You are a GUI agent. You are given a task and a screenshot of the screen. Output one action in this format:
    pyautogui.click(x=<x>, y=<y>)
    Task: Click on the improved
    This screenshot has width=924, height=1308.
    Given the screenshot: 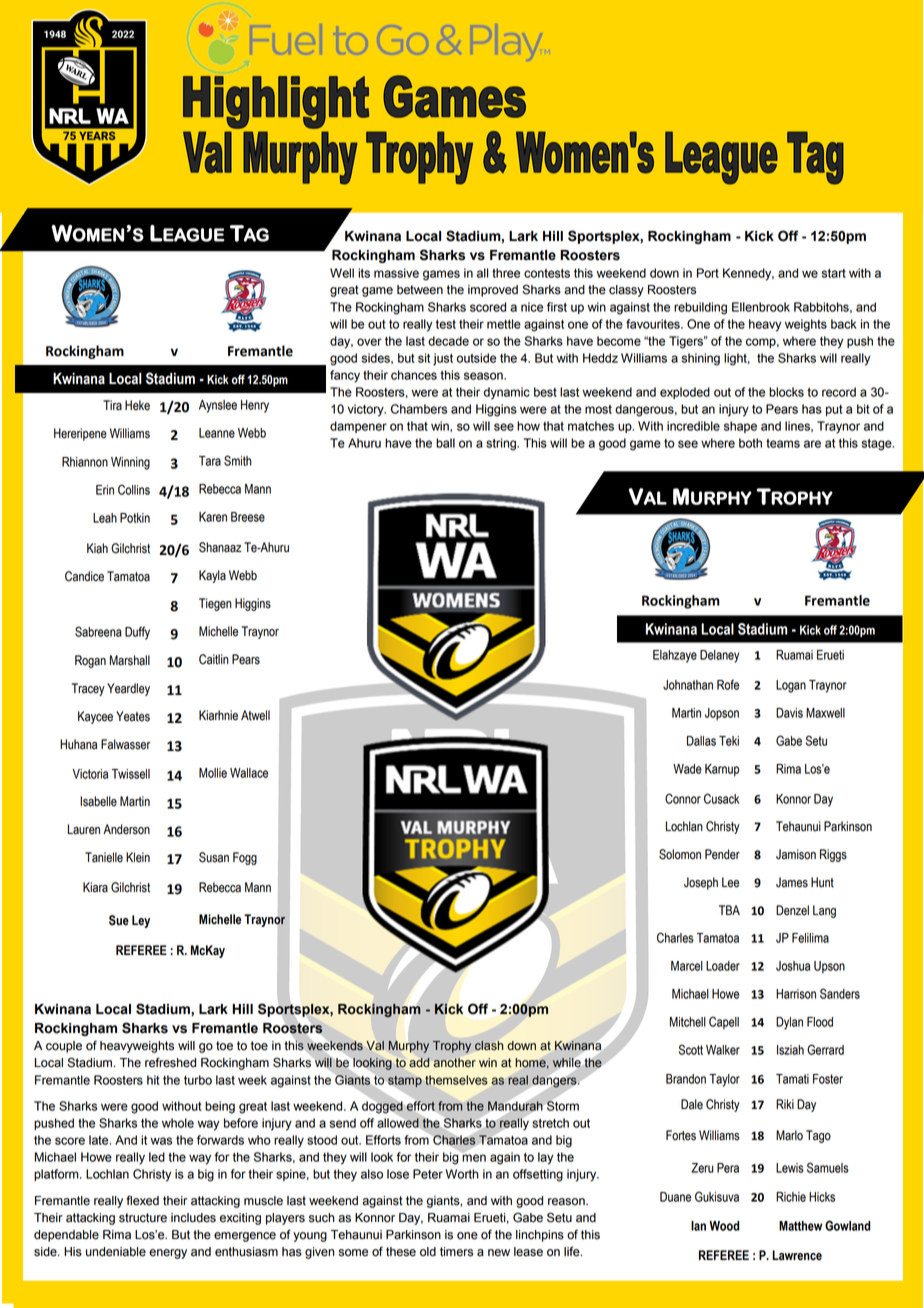 What is the action you would take?
    pyautogui.click(x=493, y=291)
